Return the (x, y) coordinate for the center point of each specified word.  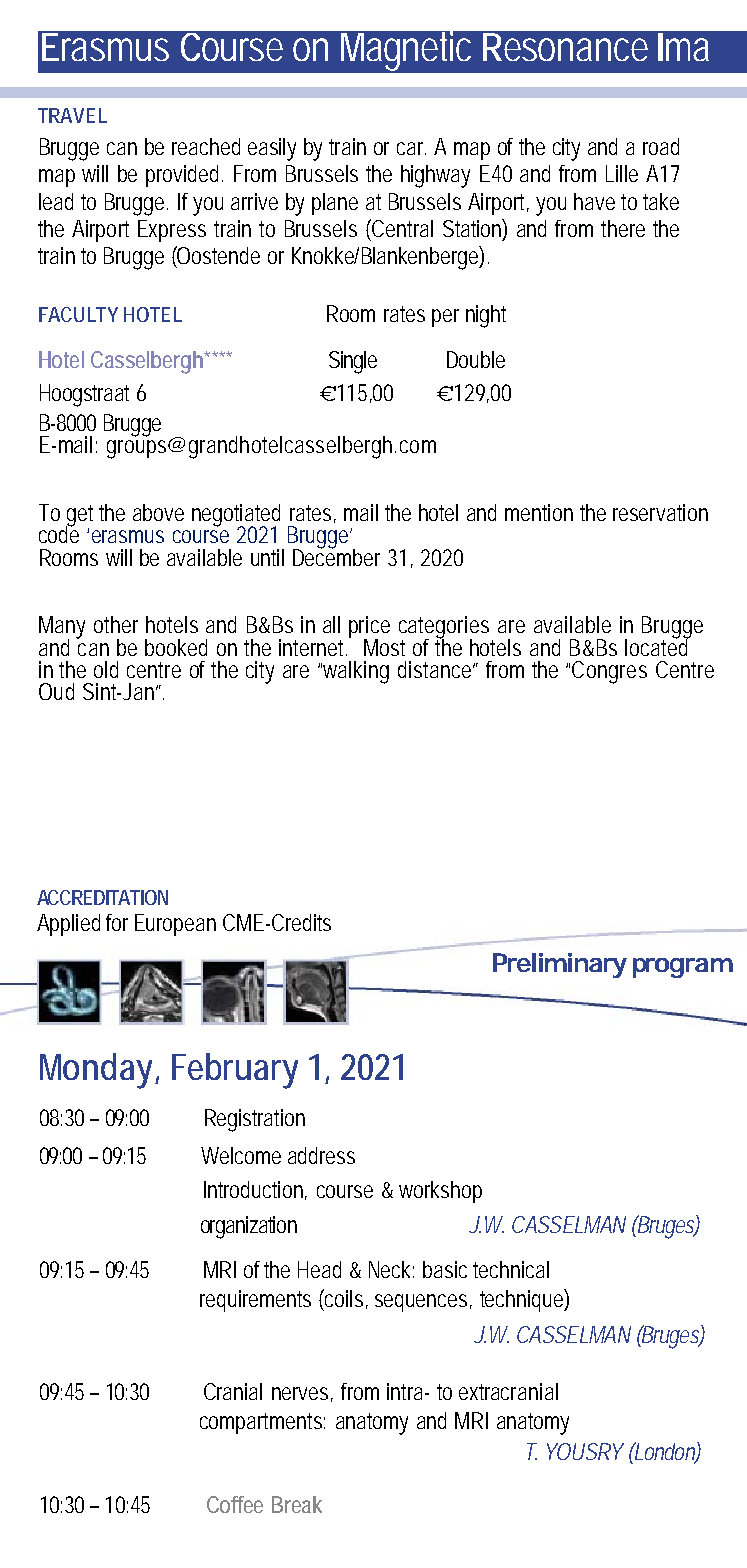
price (369, 628)
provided (184, 176)
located (658, 646)
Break (297, 1504)
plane (335, 204)
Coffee (235, 1504)
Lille (622, 173)
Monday (99, 1071)
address (321, 1155)
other (116, 624)
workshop (440, 1192)
